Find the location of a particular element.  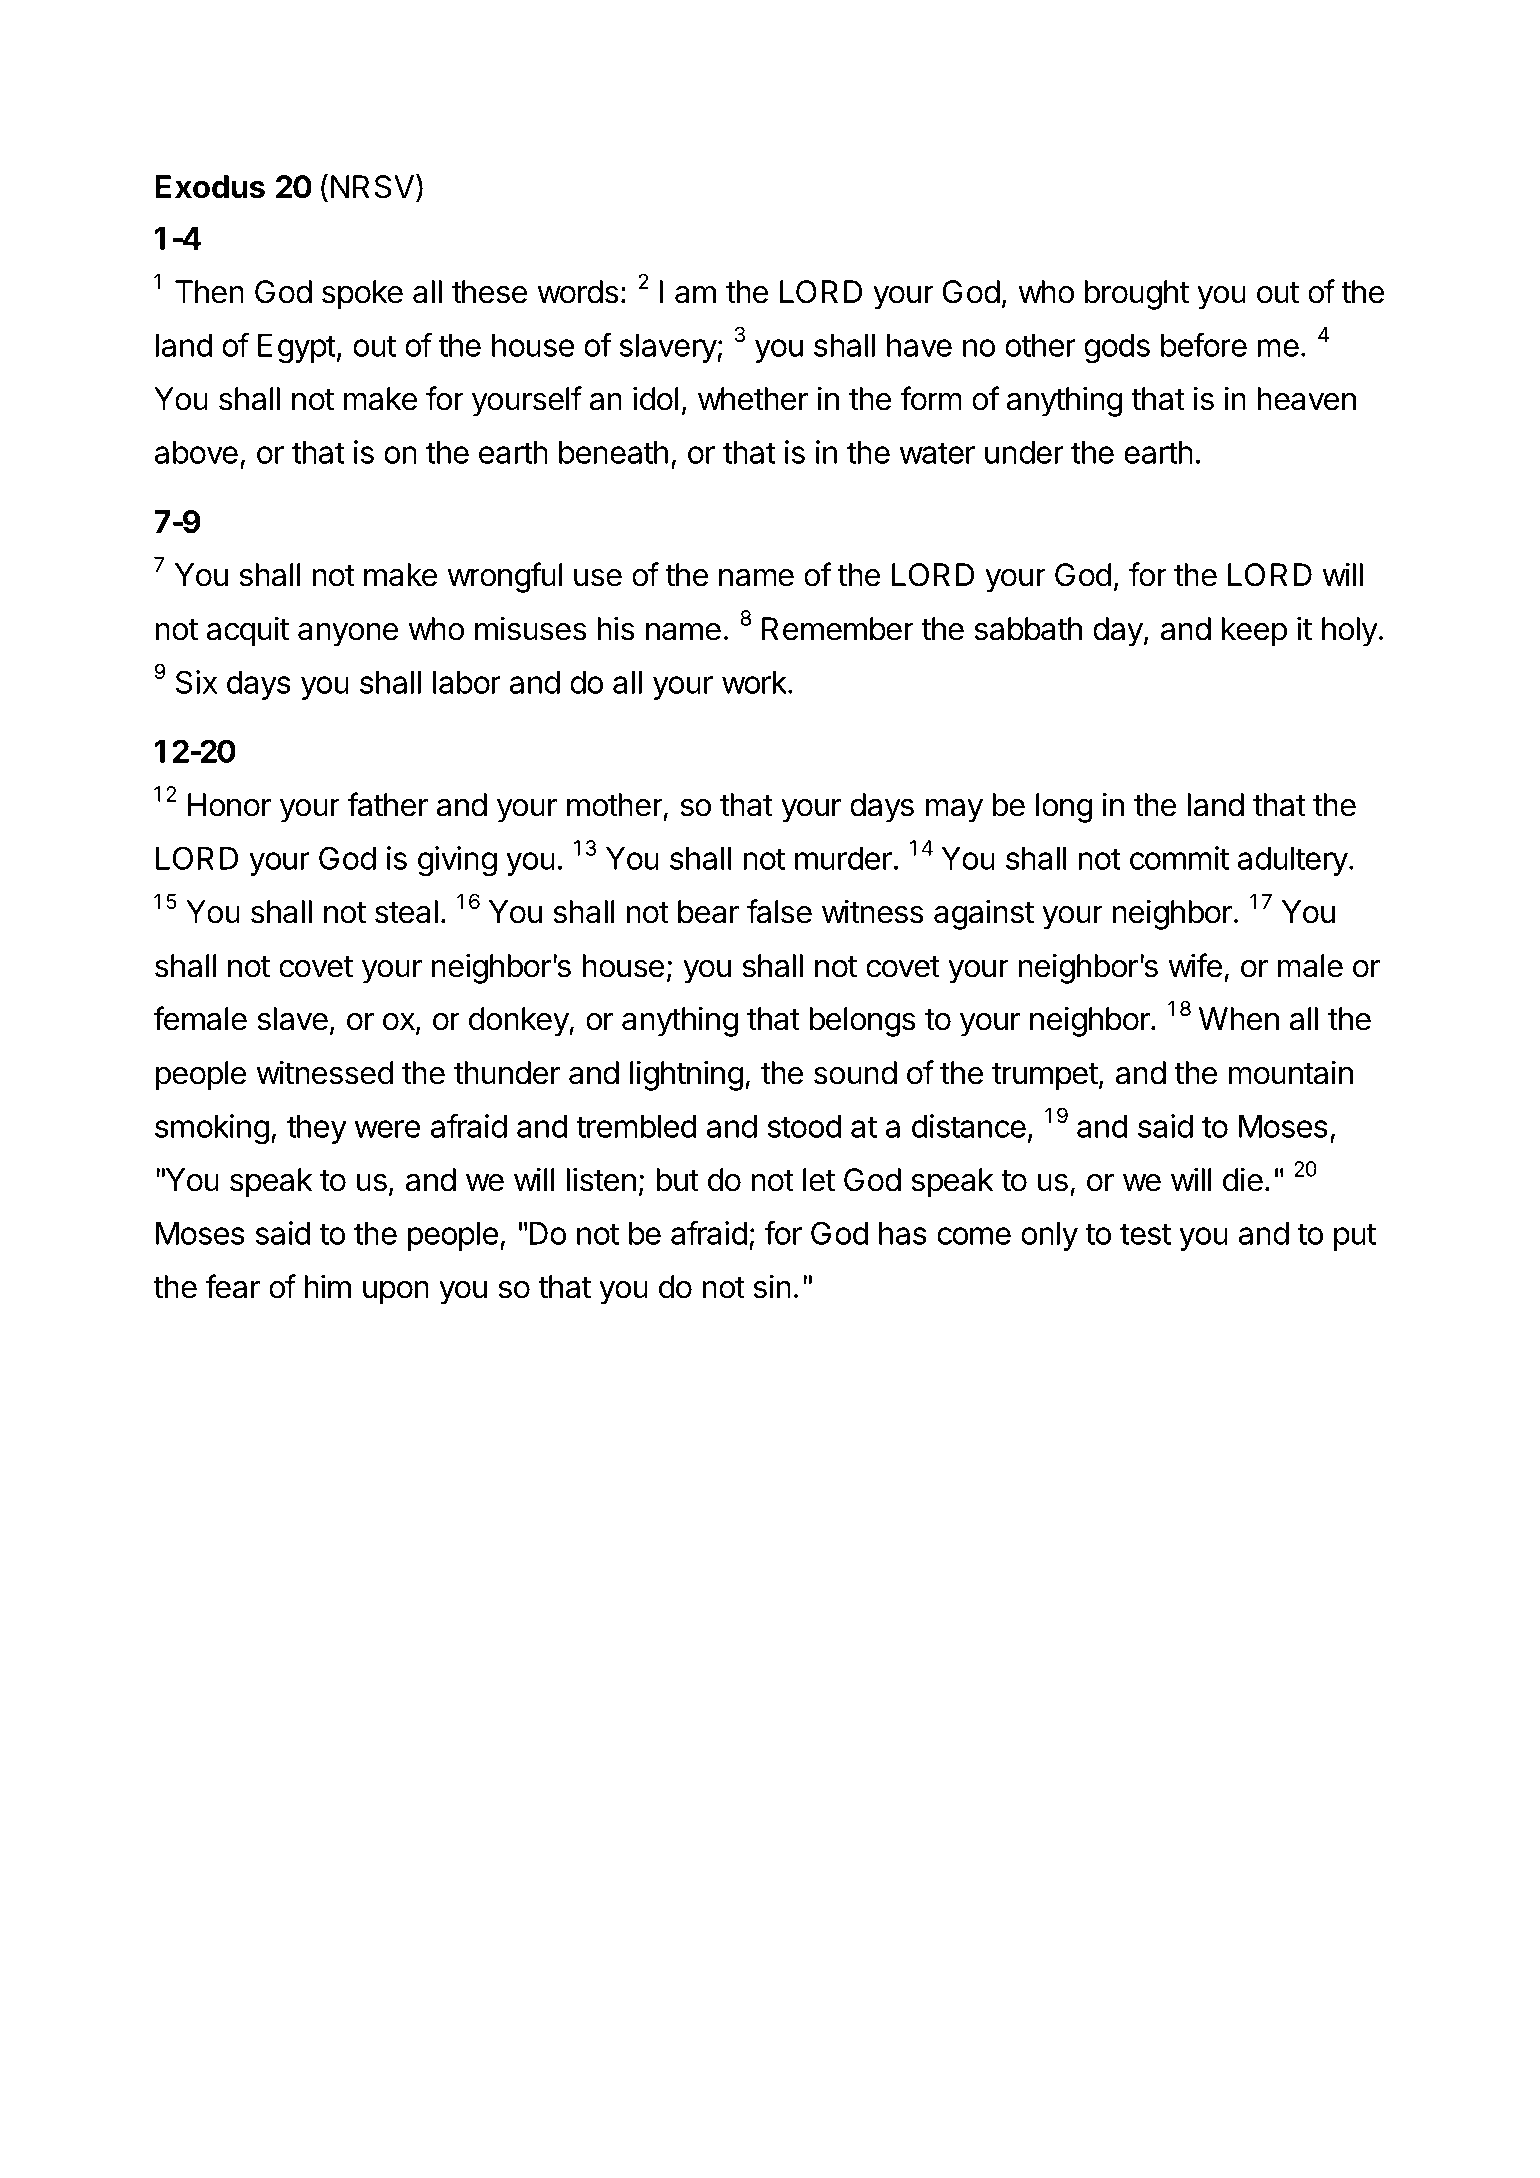

sin is located at coordinates (772, 1286).
